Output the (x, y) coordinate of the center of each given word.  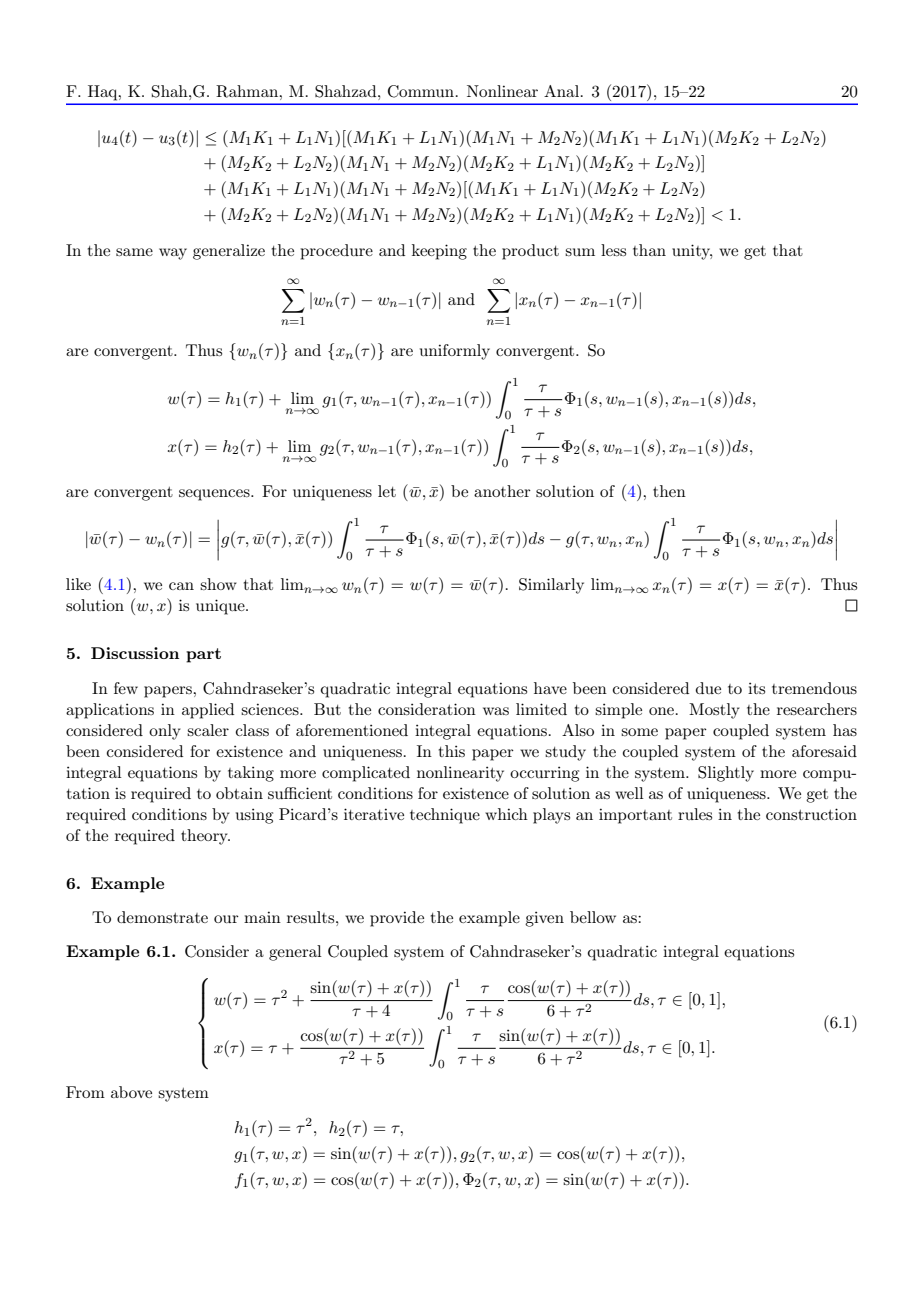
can (181, 586)
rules (695, 814)
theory (205, 837)
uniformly (455, 352)
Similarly (551, 586)
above (131, 1092)
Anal (561, 91)
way (173, 254)
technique (445, 816)
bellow (593, 917)
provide (397, 919)
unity (692, 252)
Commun (421, 91)
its (756, 688)
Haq (104, 92)
